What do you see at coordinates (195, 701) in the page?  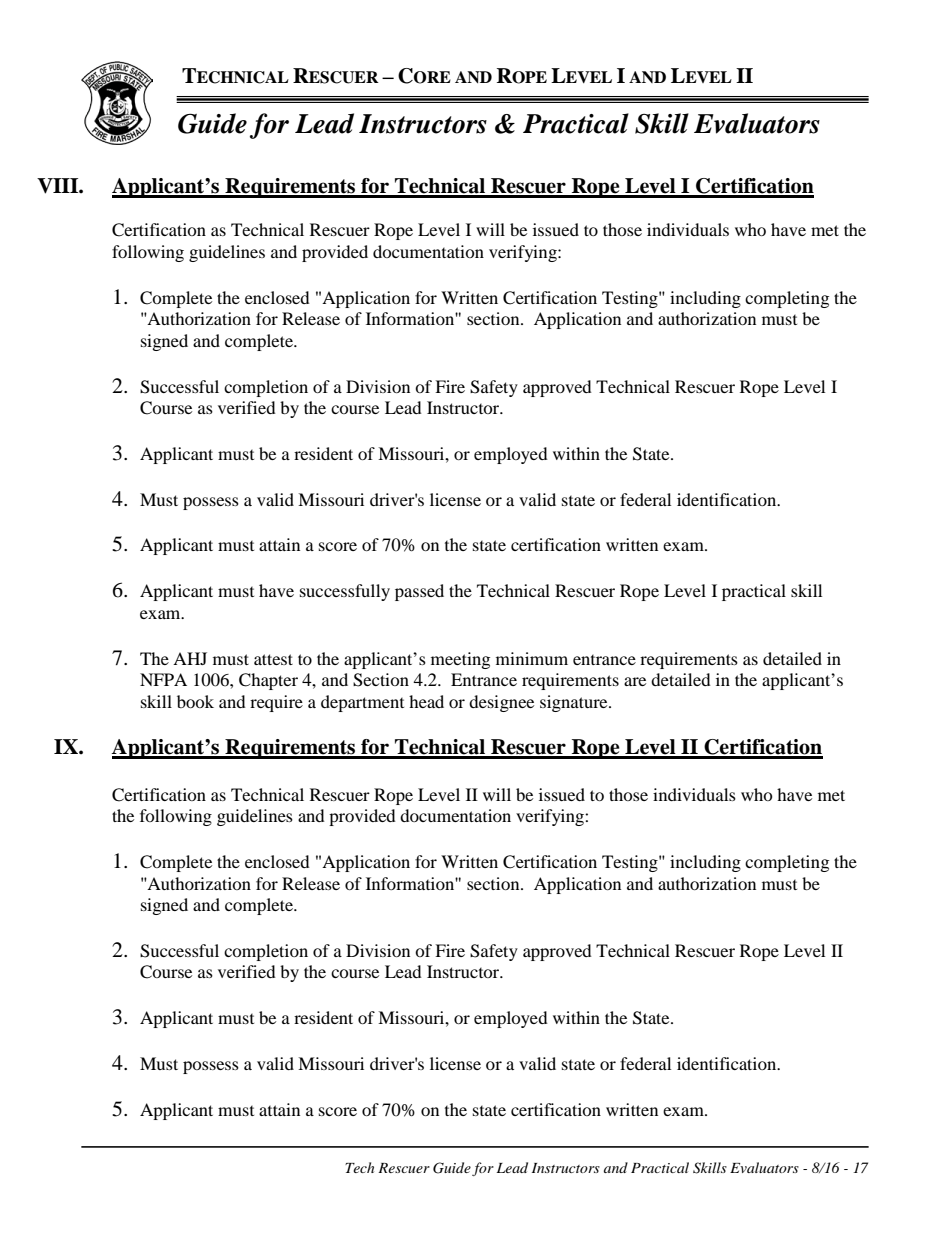 I see `book` at bounding box center [195, 701].
